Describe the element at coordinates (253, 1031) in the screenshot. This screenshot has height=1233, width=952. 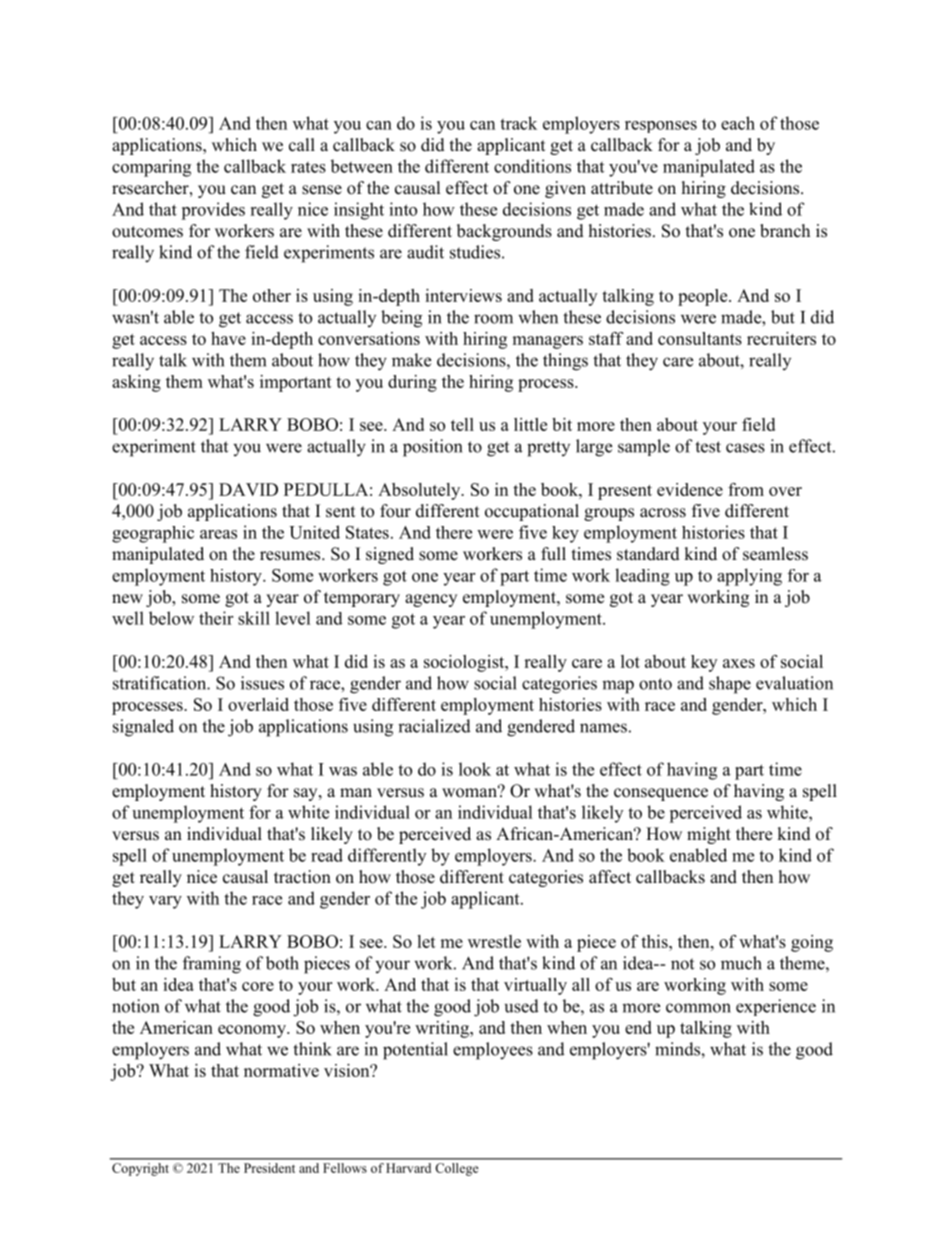
I see `economy` at that location.
